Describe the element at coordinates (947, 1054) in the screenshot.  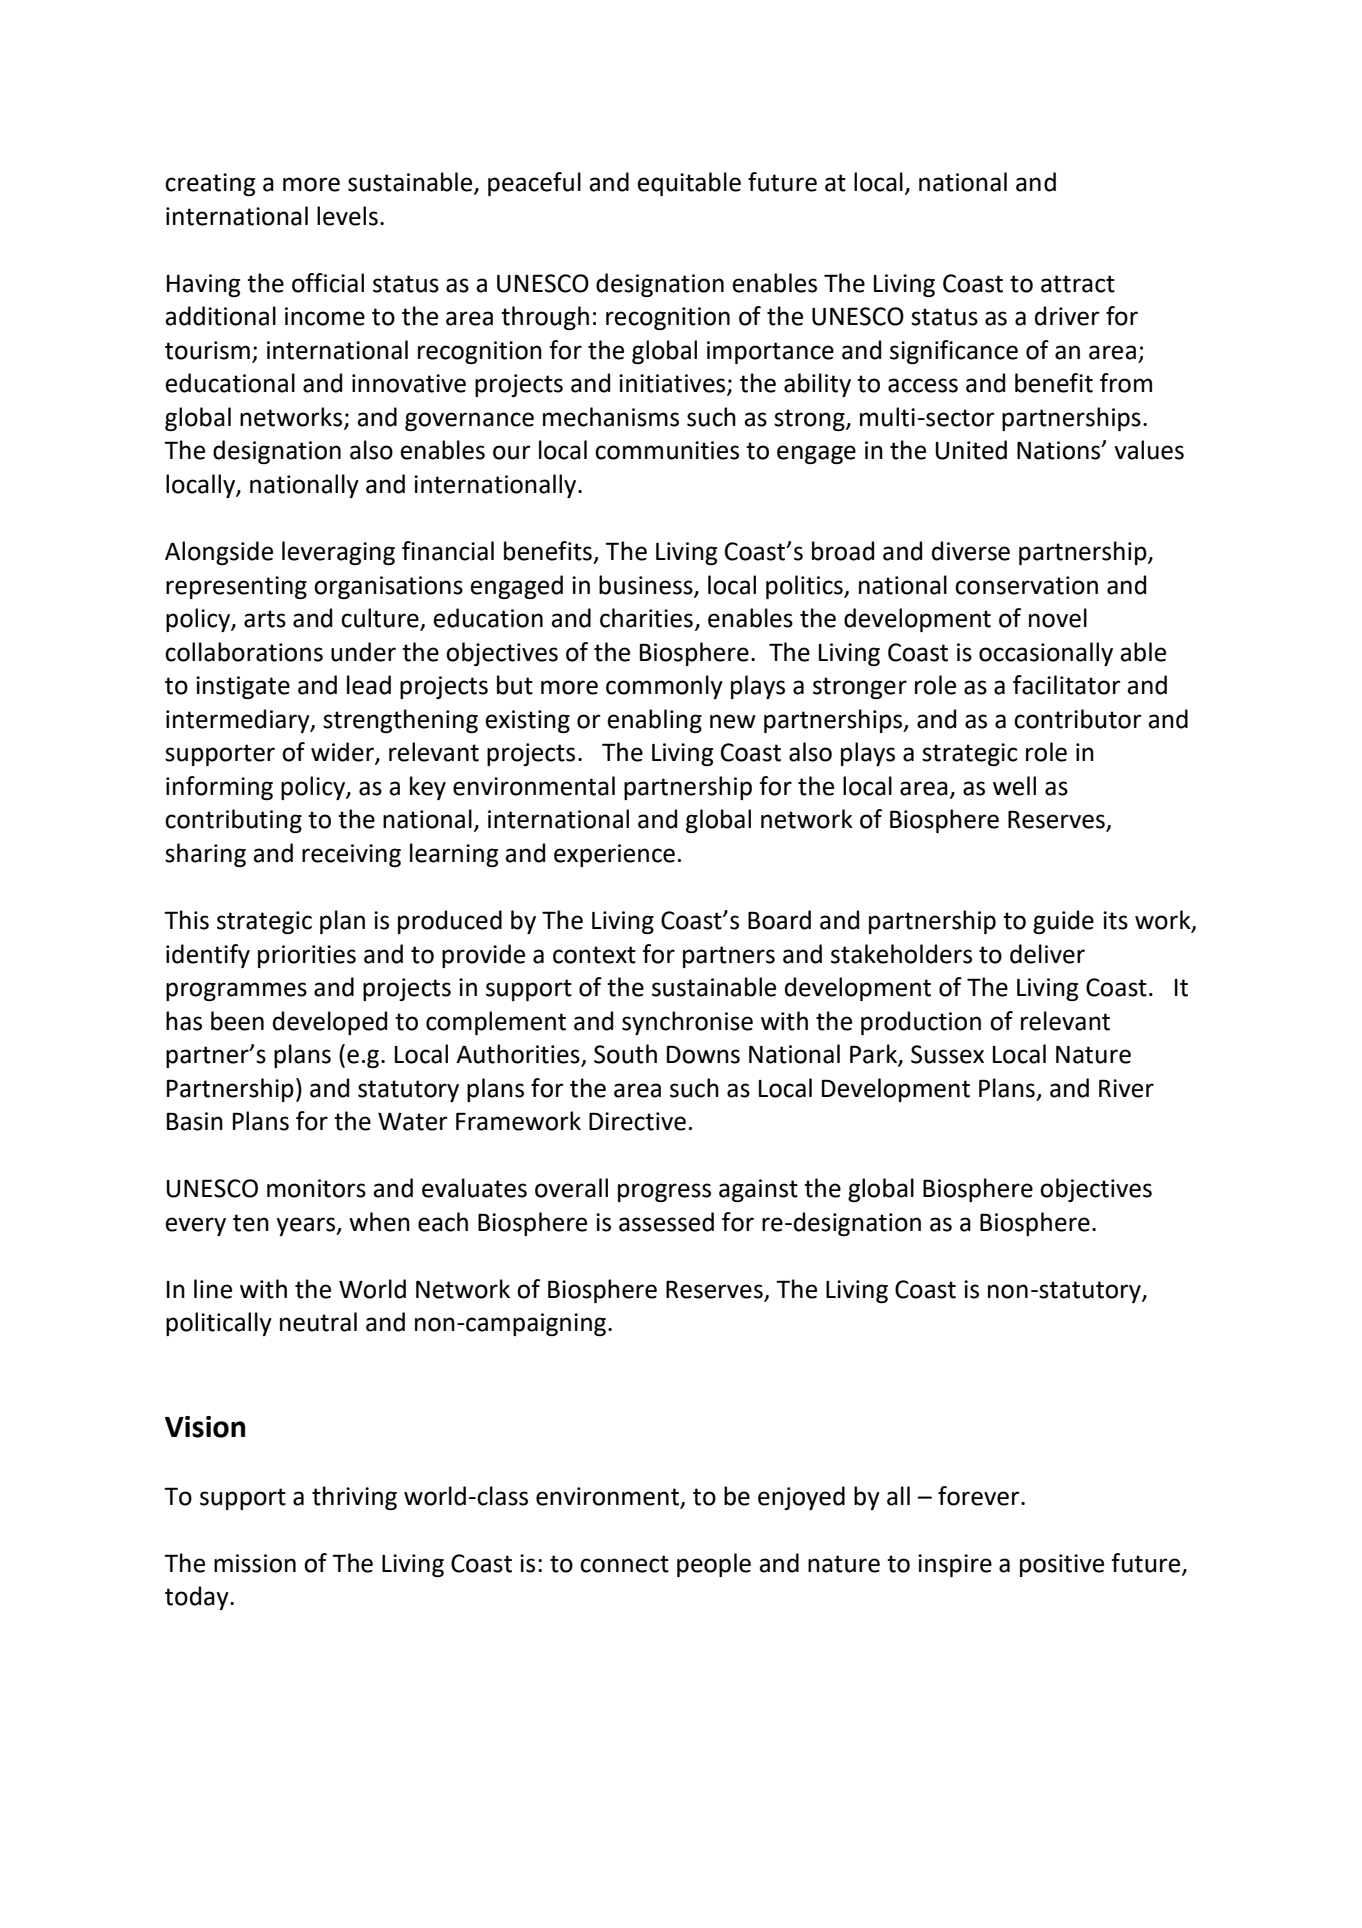
I see `Sussex` at that location.
